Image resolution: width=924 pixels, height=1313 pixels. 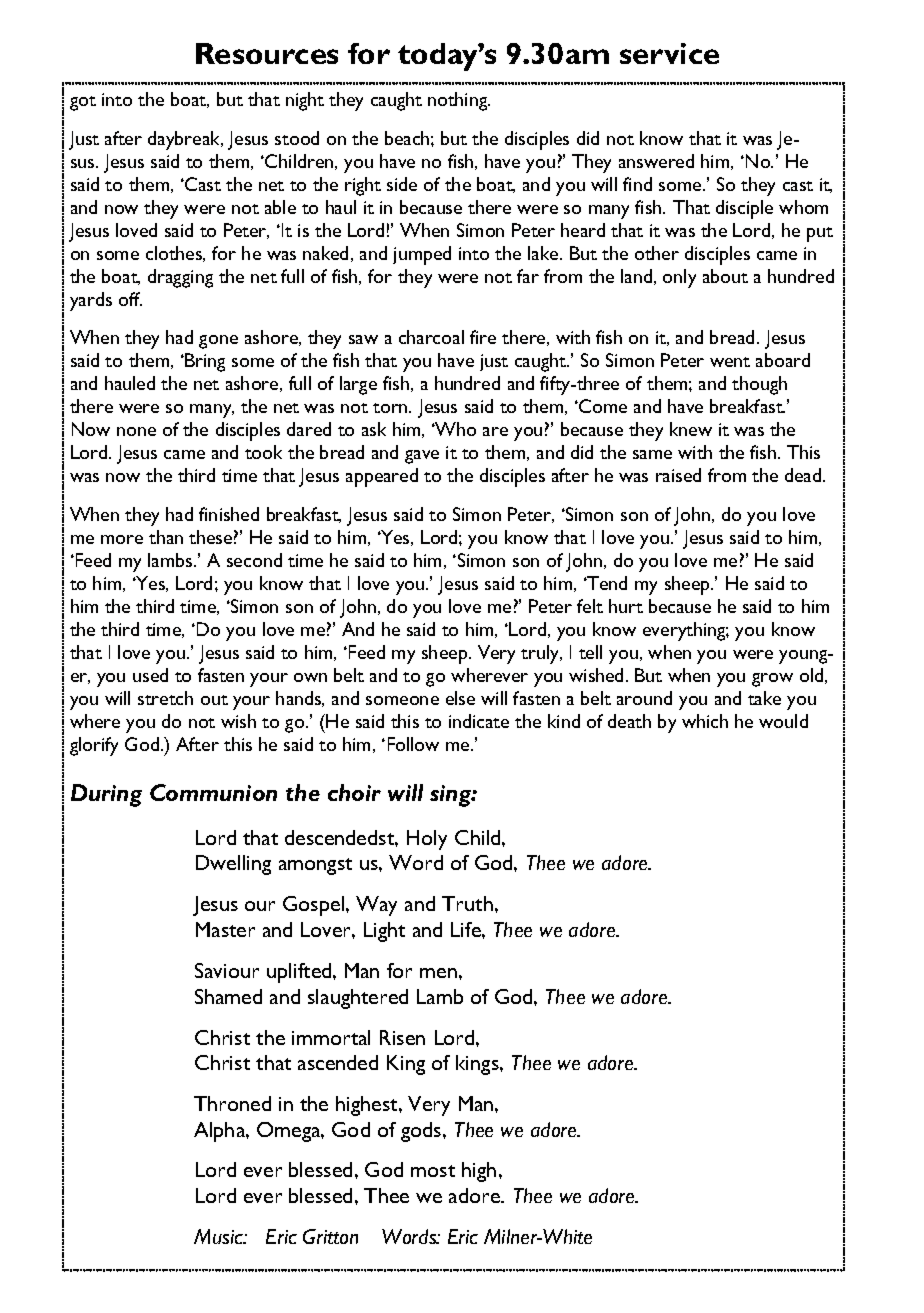 I want to click on gave, so click(x=422, y=457).
